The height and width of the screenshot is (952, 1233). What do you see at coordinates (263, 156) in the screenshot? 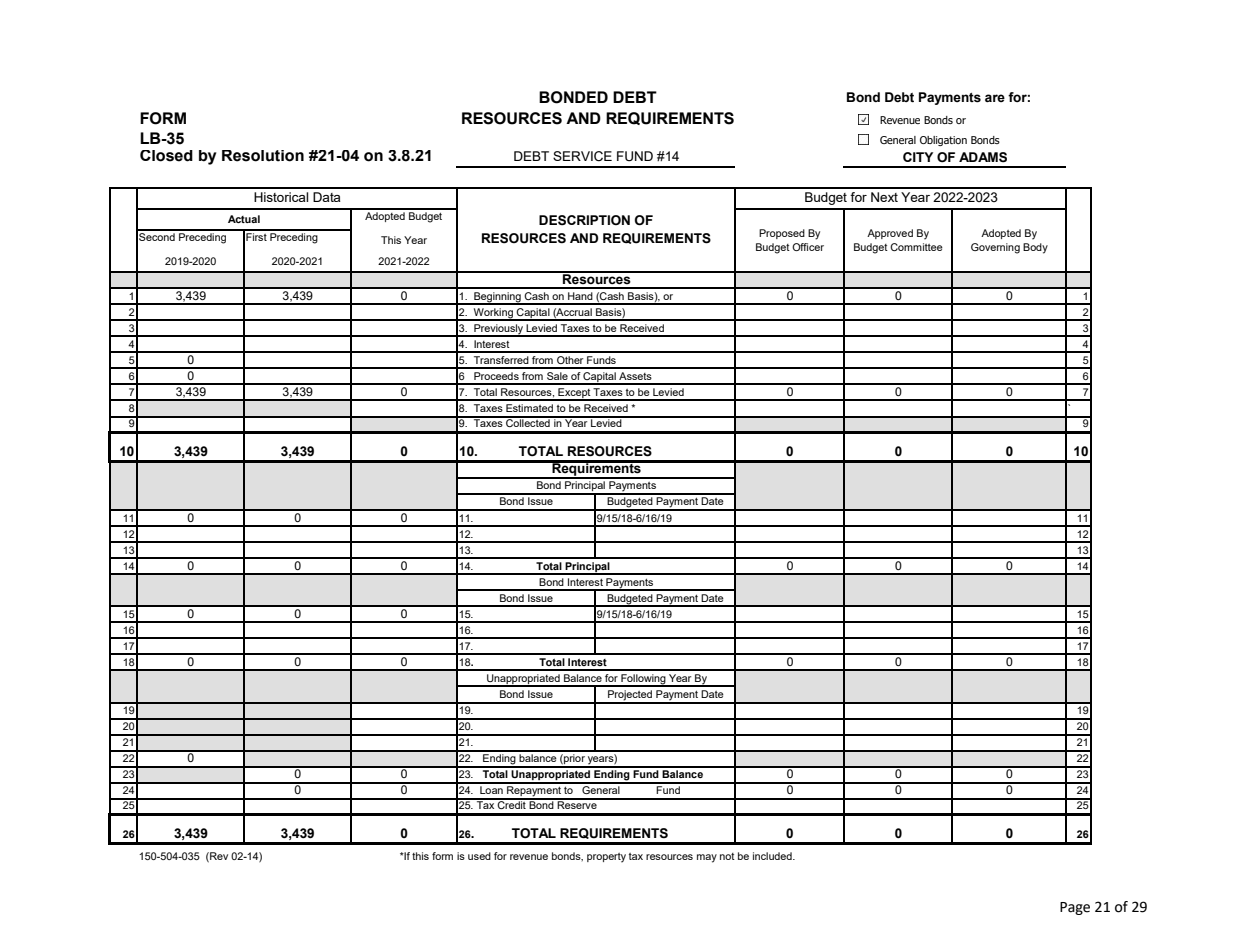
I see `Resolution` at bounding box center [263, 156].
